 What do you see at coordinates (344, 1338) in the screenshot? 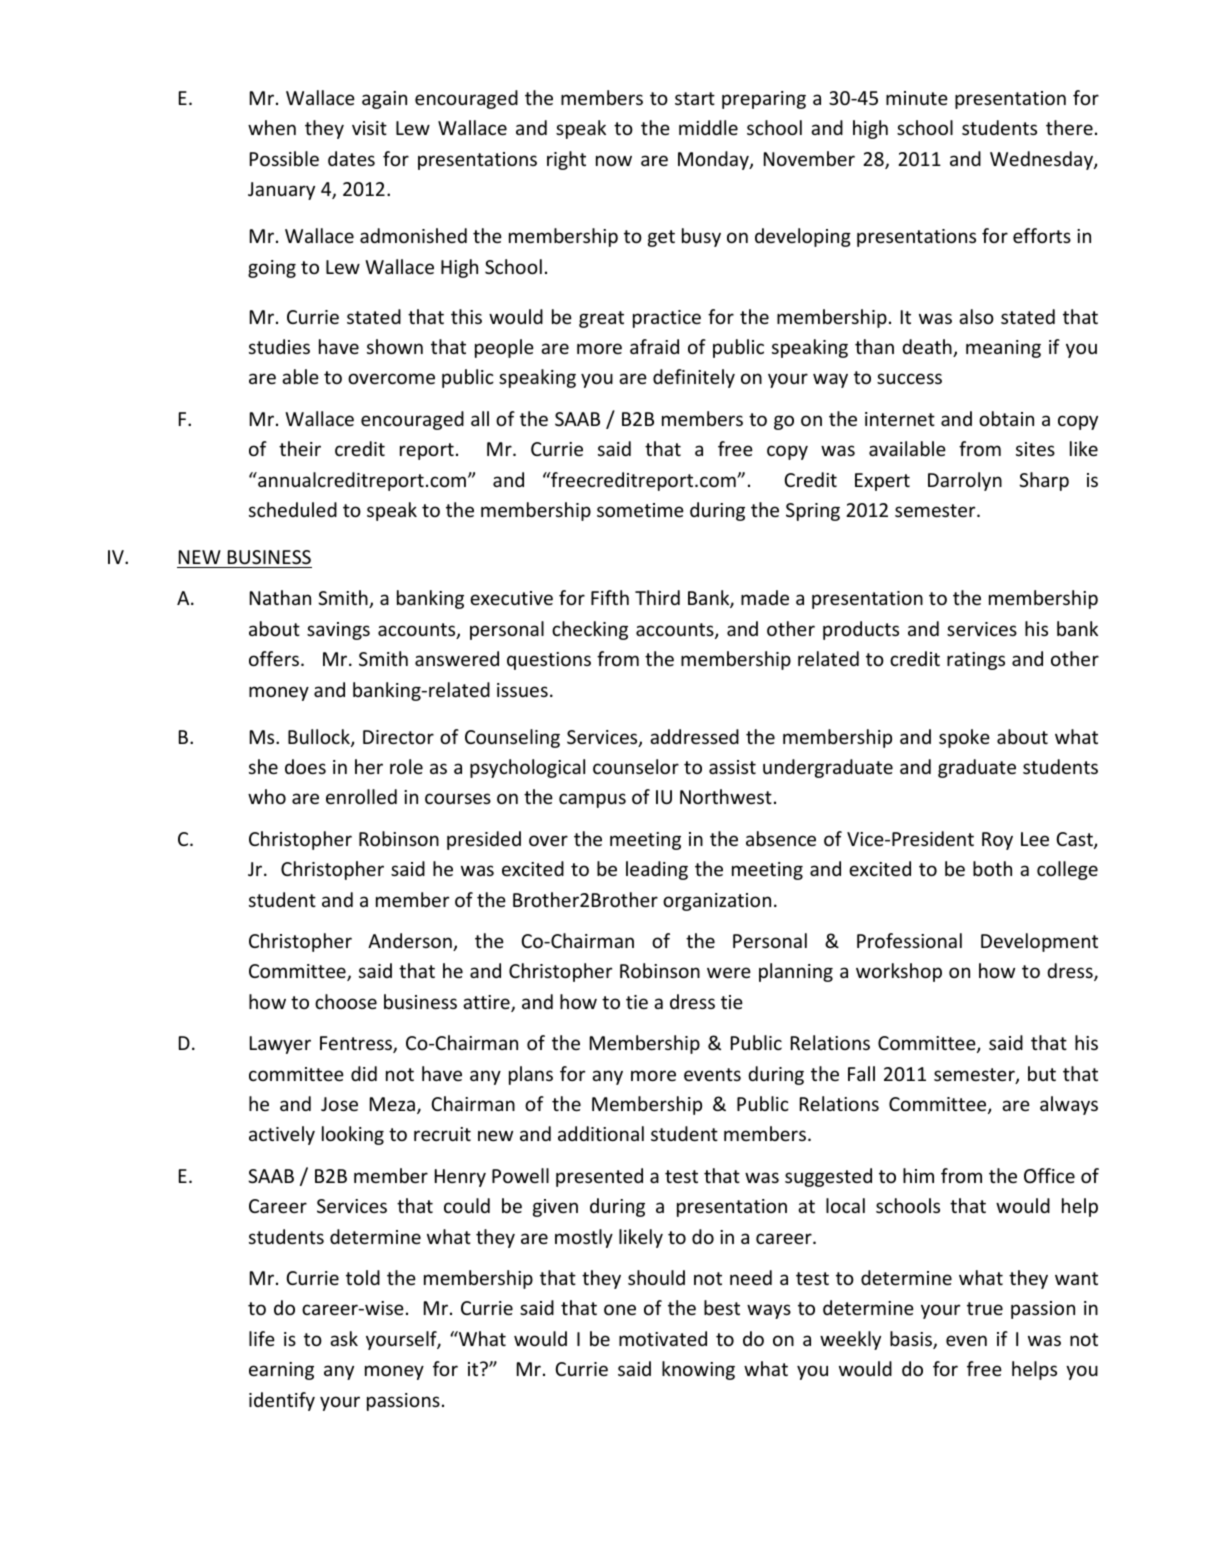
I see `ask` at bounding box center [344, 1338].
